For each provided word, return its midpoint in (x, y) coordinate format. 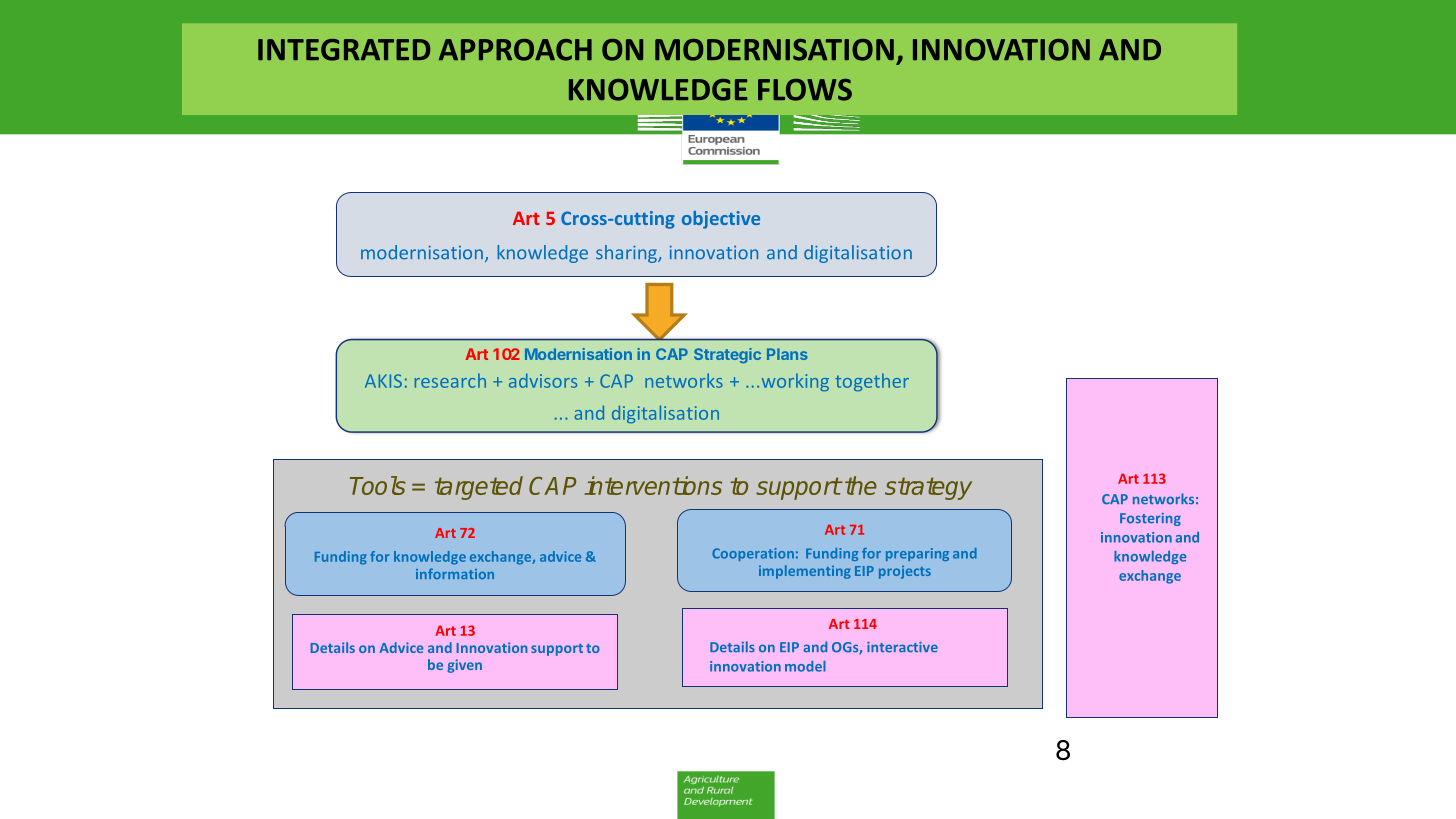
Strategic (727, 355)
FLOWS (805, 90)
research (450, 380)
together (872, 382)
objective (721, 220)
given (464, 666)
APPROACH (515, 50)
